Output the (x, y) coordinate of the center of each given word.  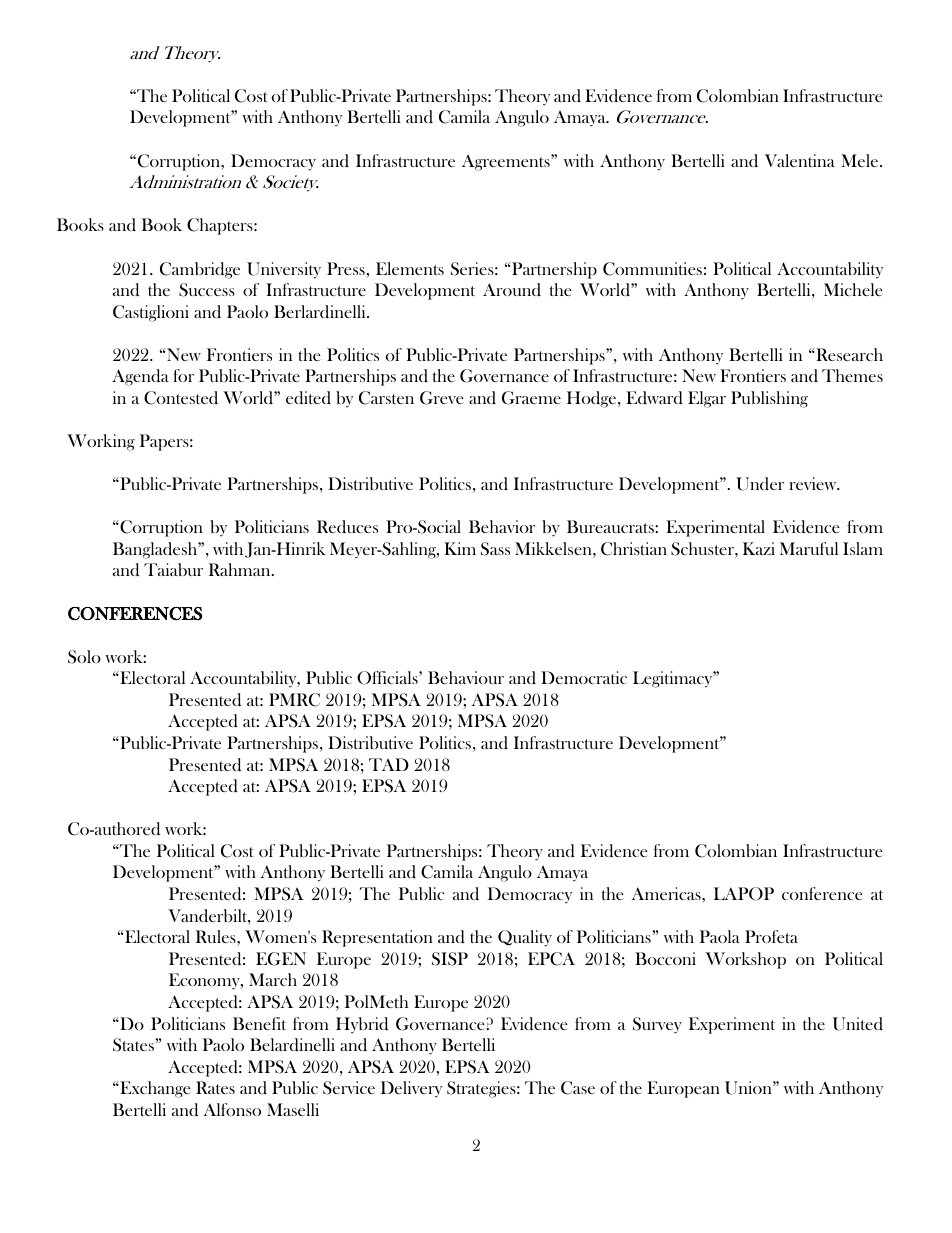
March (273, 979)
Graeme (531, 398)
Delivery (411, 1089)
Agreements (507, 163)
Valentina (799, 160)
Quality (525, 938)
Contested (181, 398)
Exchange (154, 1089)
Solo (84, 657)
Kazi (759, 548)
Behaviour (466, 677)
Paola (720, 936)
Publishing (769, 399)
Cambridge (200, 270)
